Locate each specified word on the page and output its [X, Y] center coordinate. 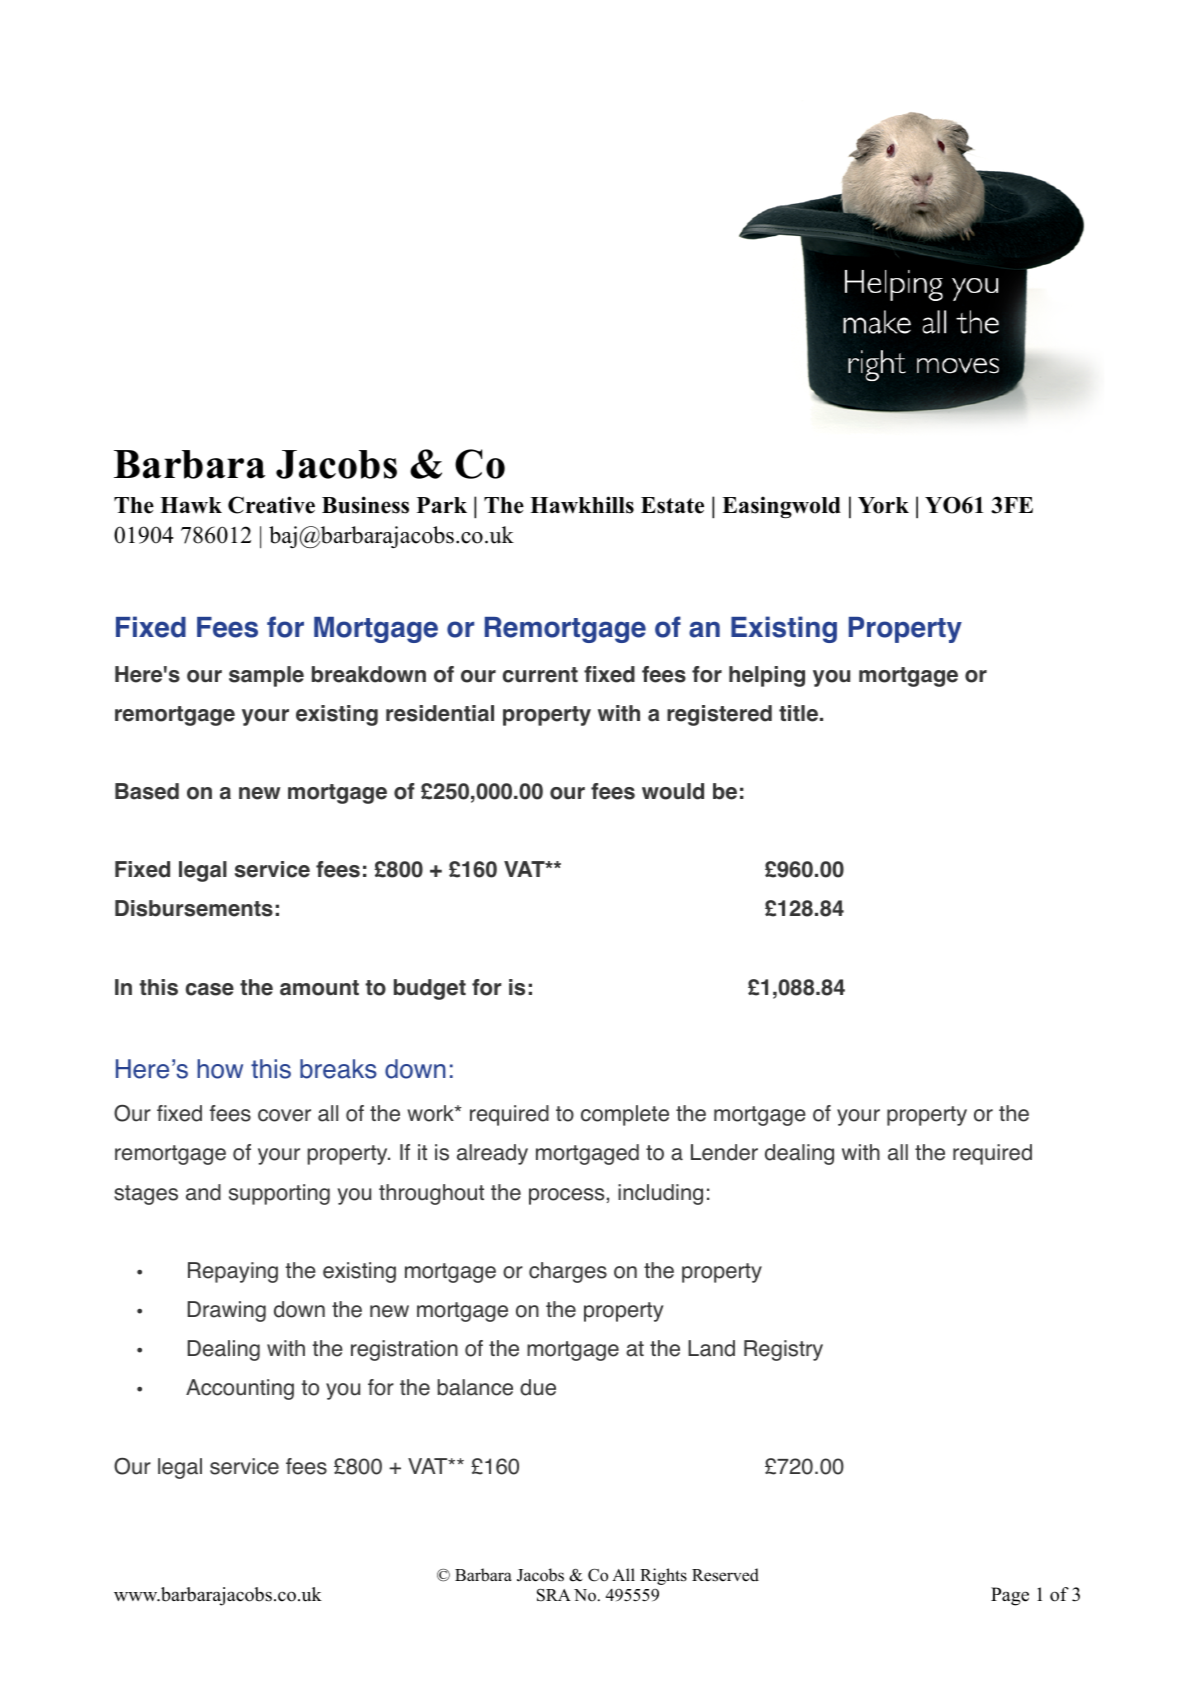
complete [625, 1115]
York [883, 505]
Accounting [240, 1389]
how [220, 1069]
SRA [554, 1595]
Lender [724, 1152]
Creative [271, 505]
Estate [672, 505]
